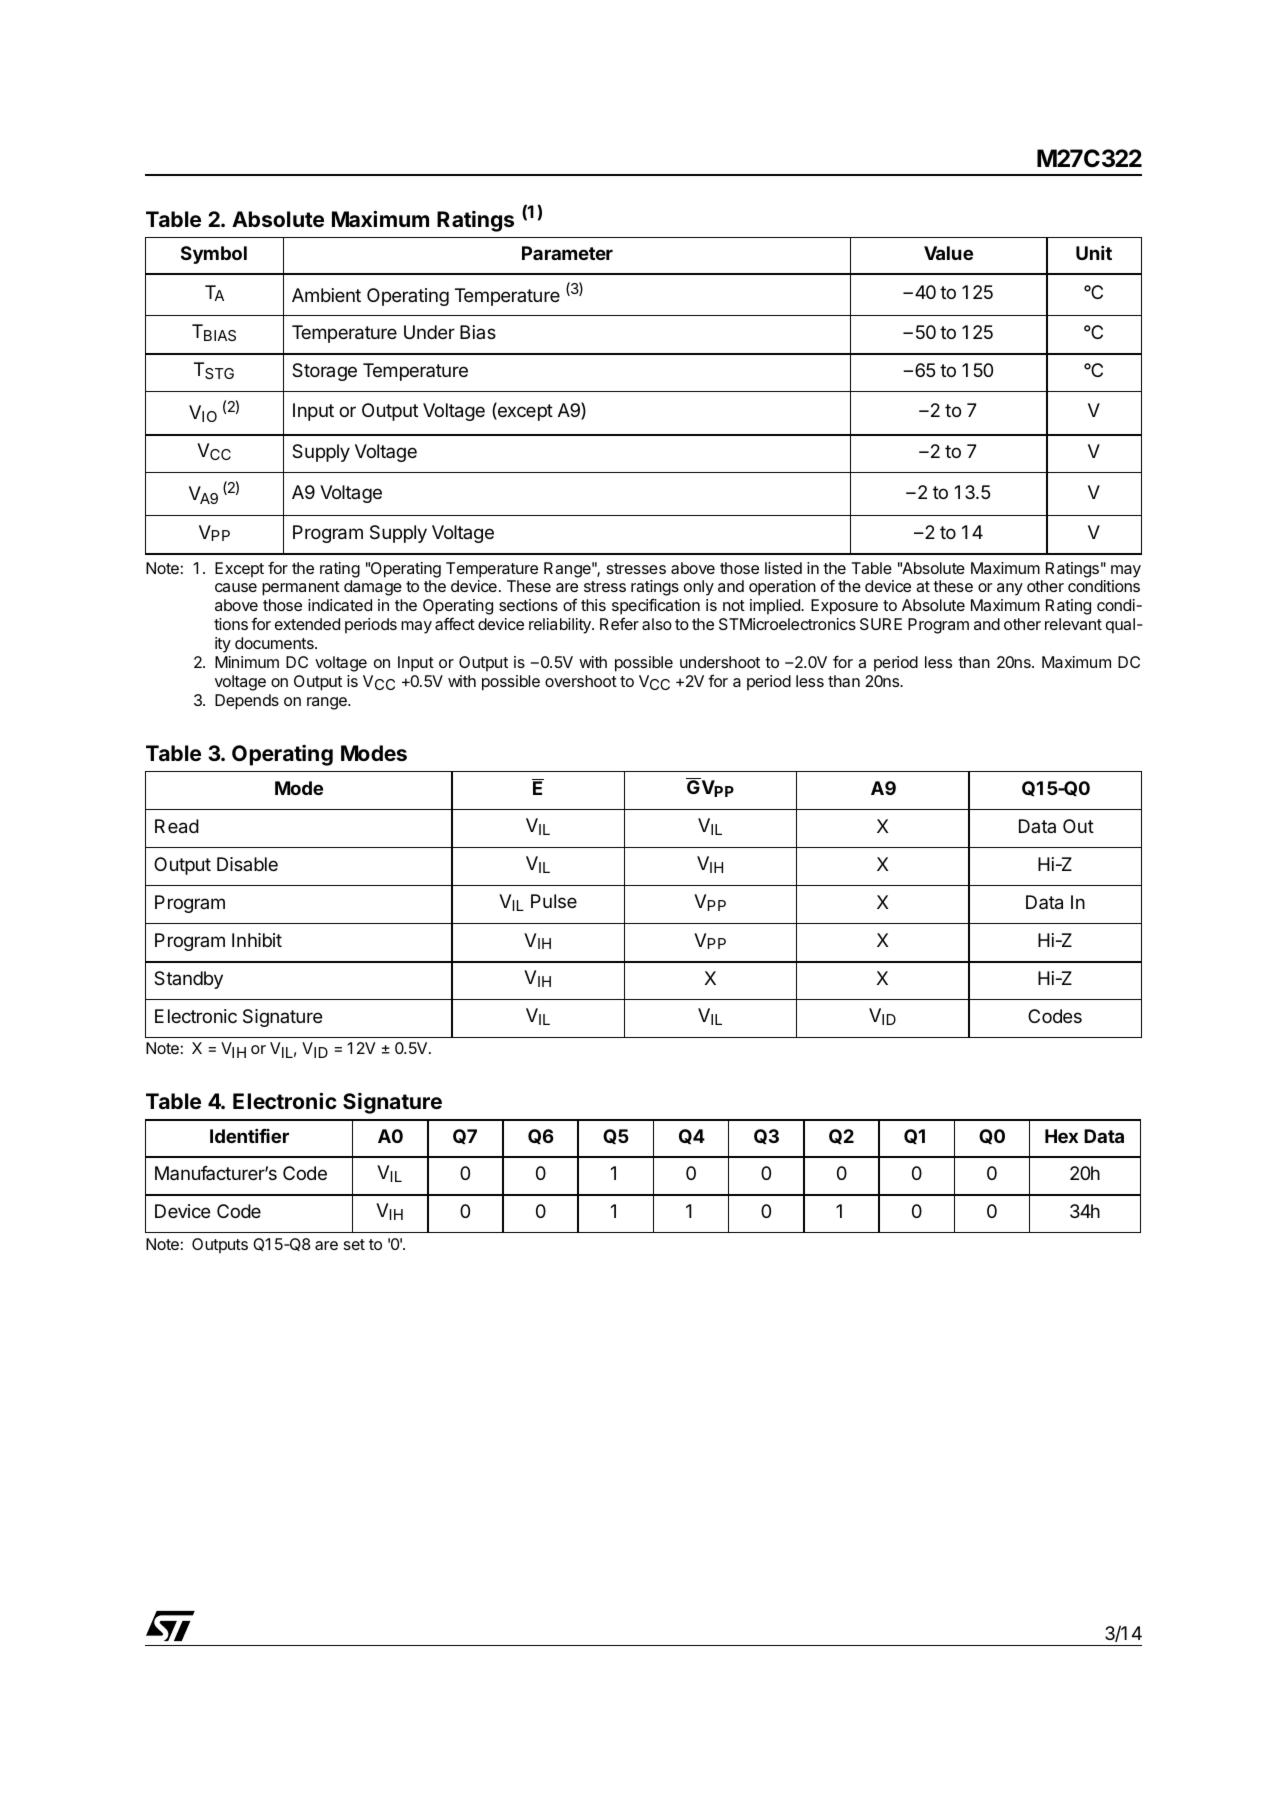 Image resolution: width=1286 pixels, height=1820 pixels. I want to click on set, so click(354, 1244).
